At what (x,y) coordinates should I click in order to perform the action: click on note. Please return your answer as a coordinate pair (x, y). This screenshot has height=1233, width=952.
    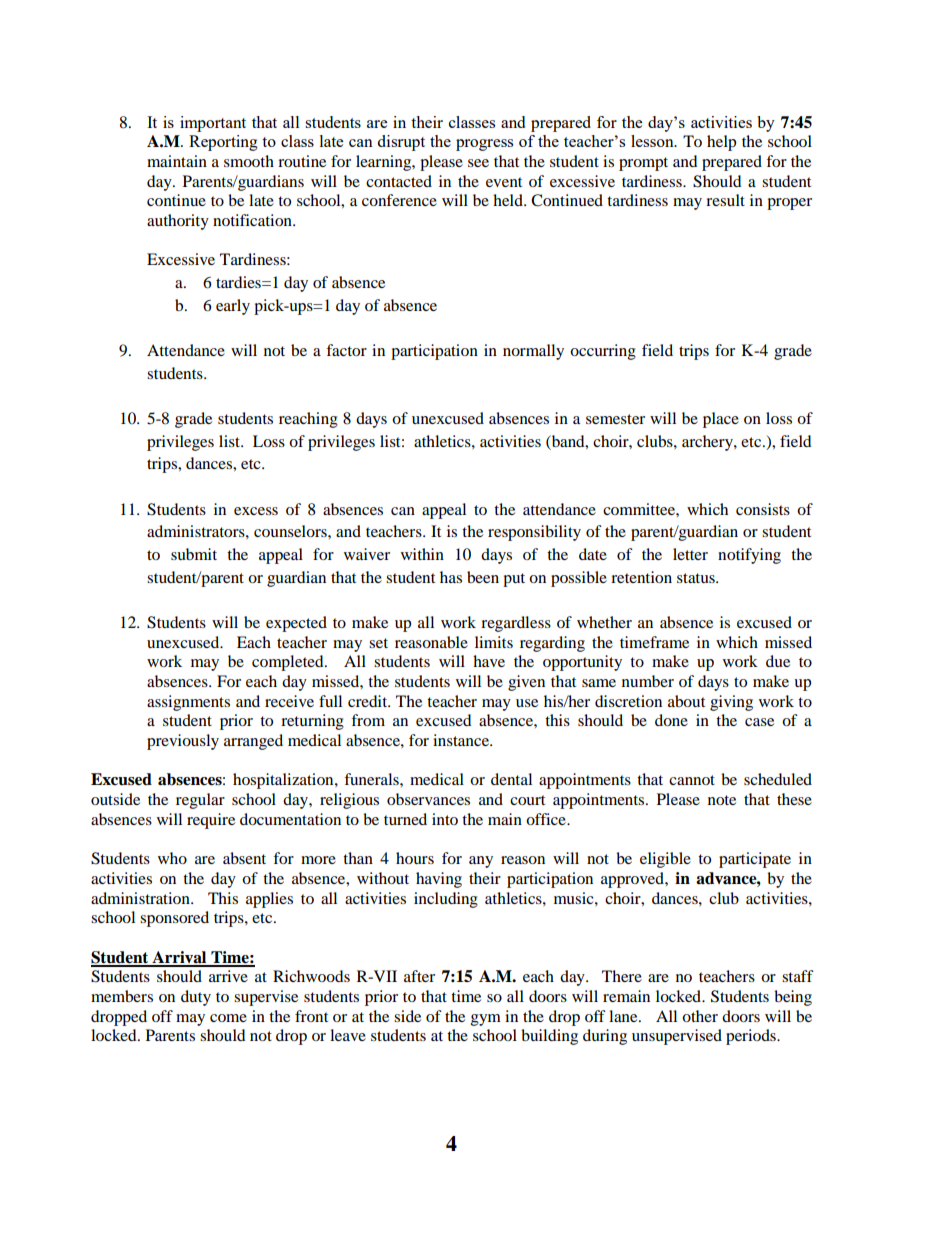
    Looking at the image, I should click on (722, 800).
